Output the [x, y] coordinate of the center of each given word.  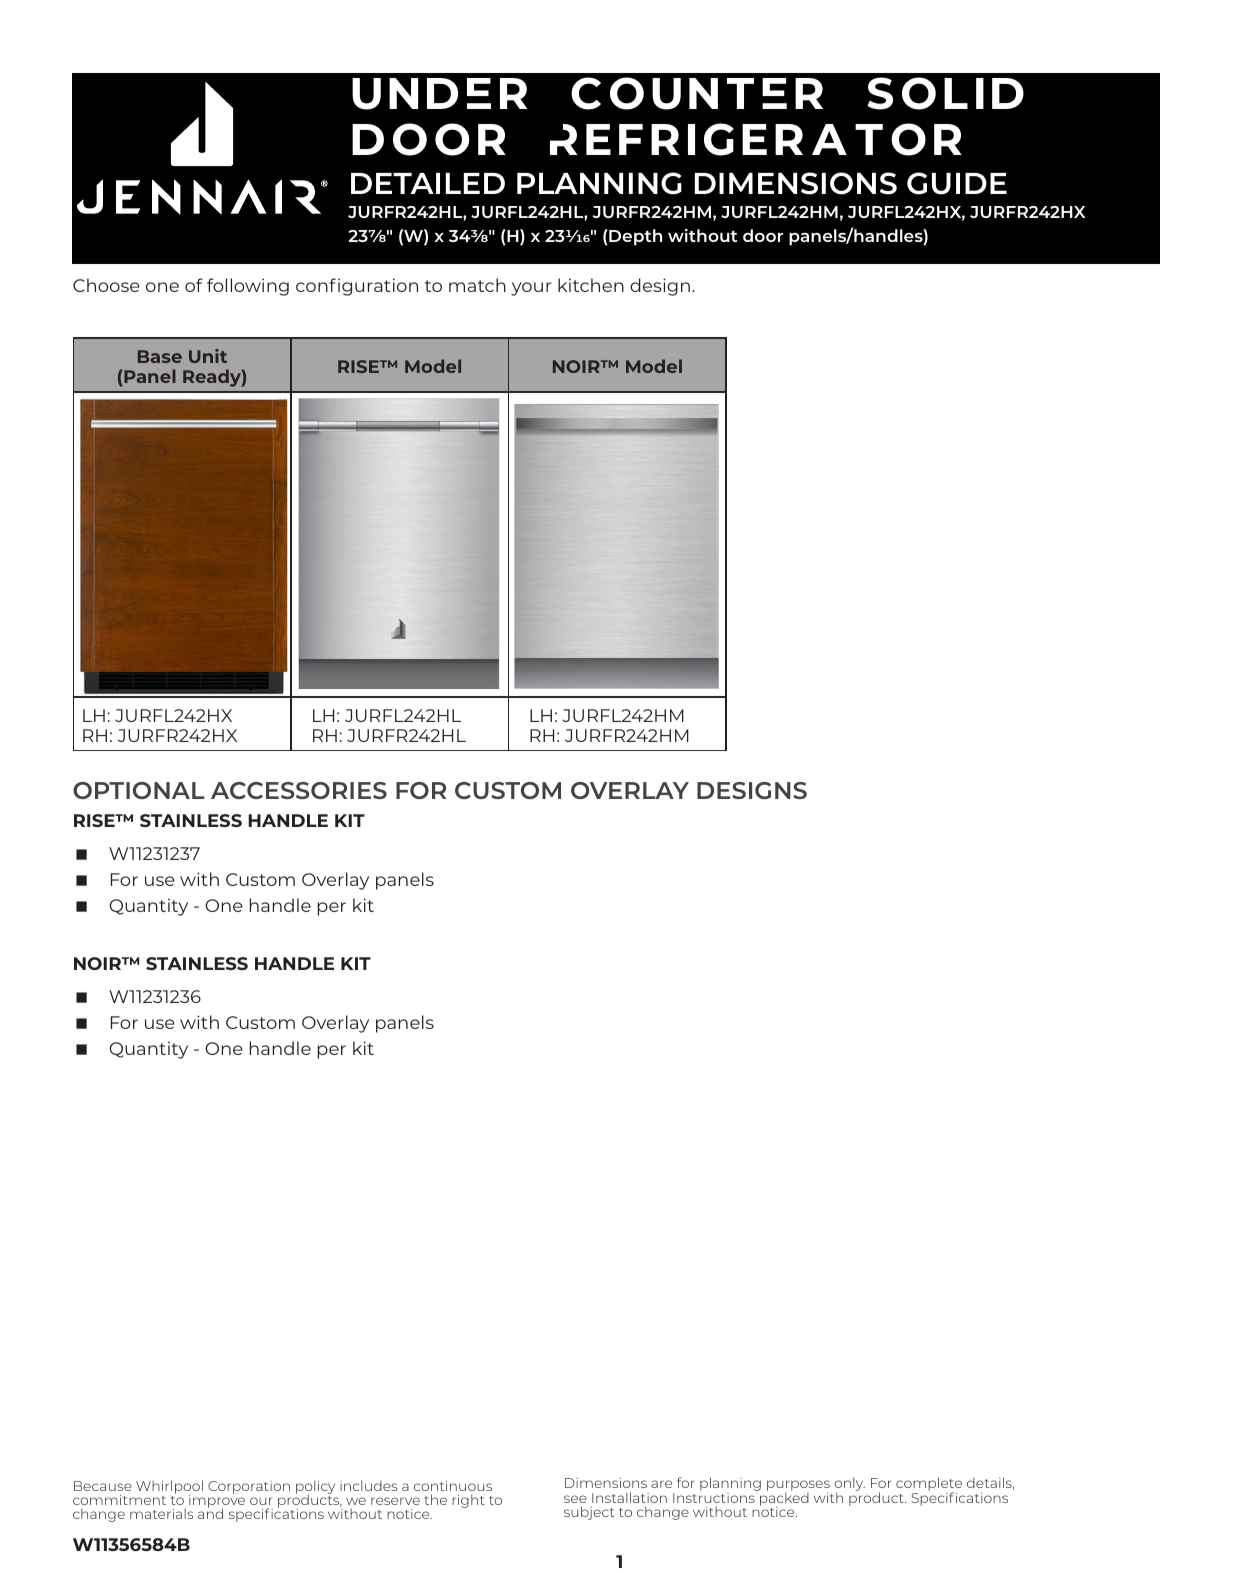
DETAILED [428, 183]
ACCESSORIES [299, 790]
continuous [453, 1486]
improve [217, 1502]
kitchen [591, 285]
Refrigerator [756, 139]
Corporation [249, 1487]
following [248, 287]
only [849, 1485]
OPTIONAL [139, 790]
